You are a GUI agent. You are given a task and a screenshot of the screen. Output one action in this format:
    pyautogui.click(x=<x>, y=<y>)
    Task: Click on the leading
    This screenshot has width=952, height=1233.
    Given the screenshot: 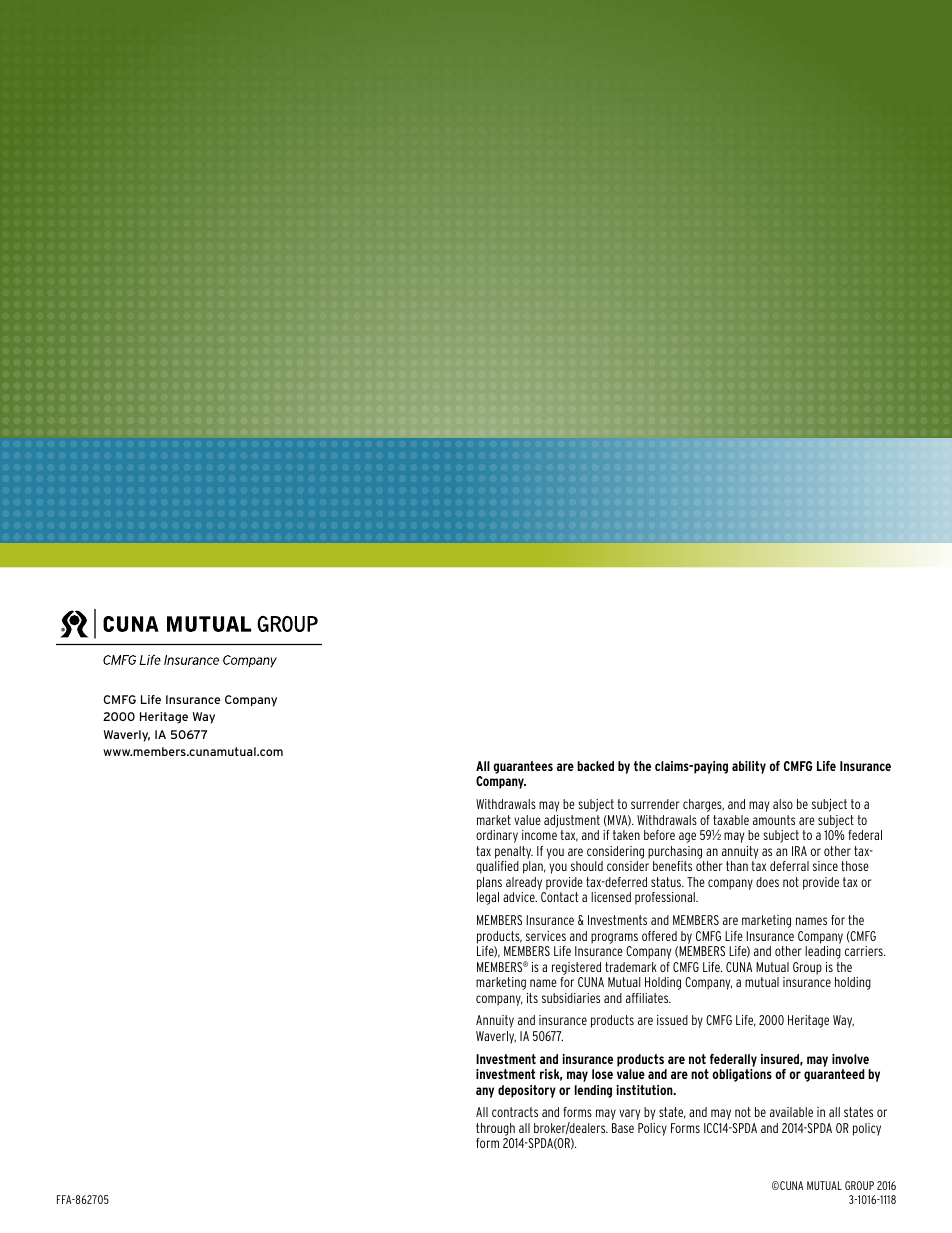 What is the action you would take?
    pyautogui.click(x=823, y=952)
